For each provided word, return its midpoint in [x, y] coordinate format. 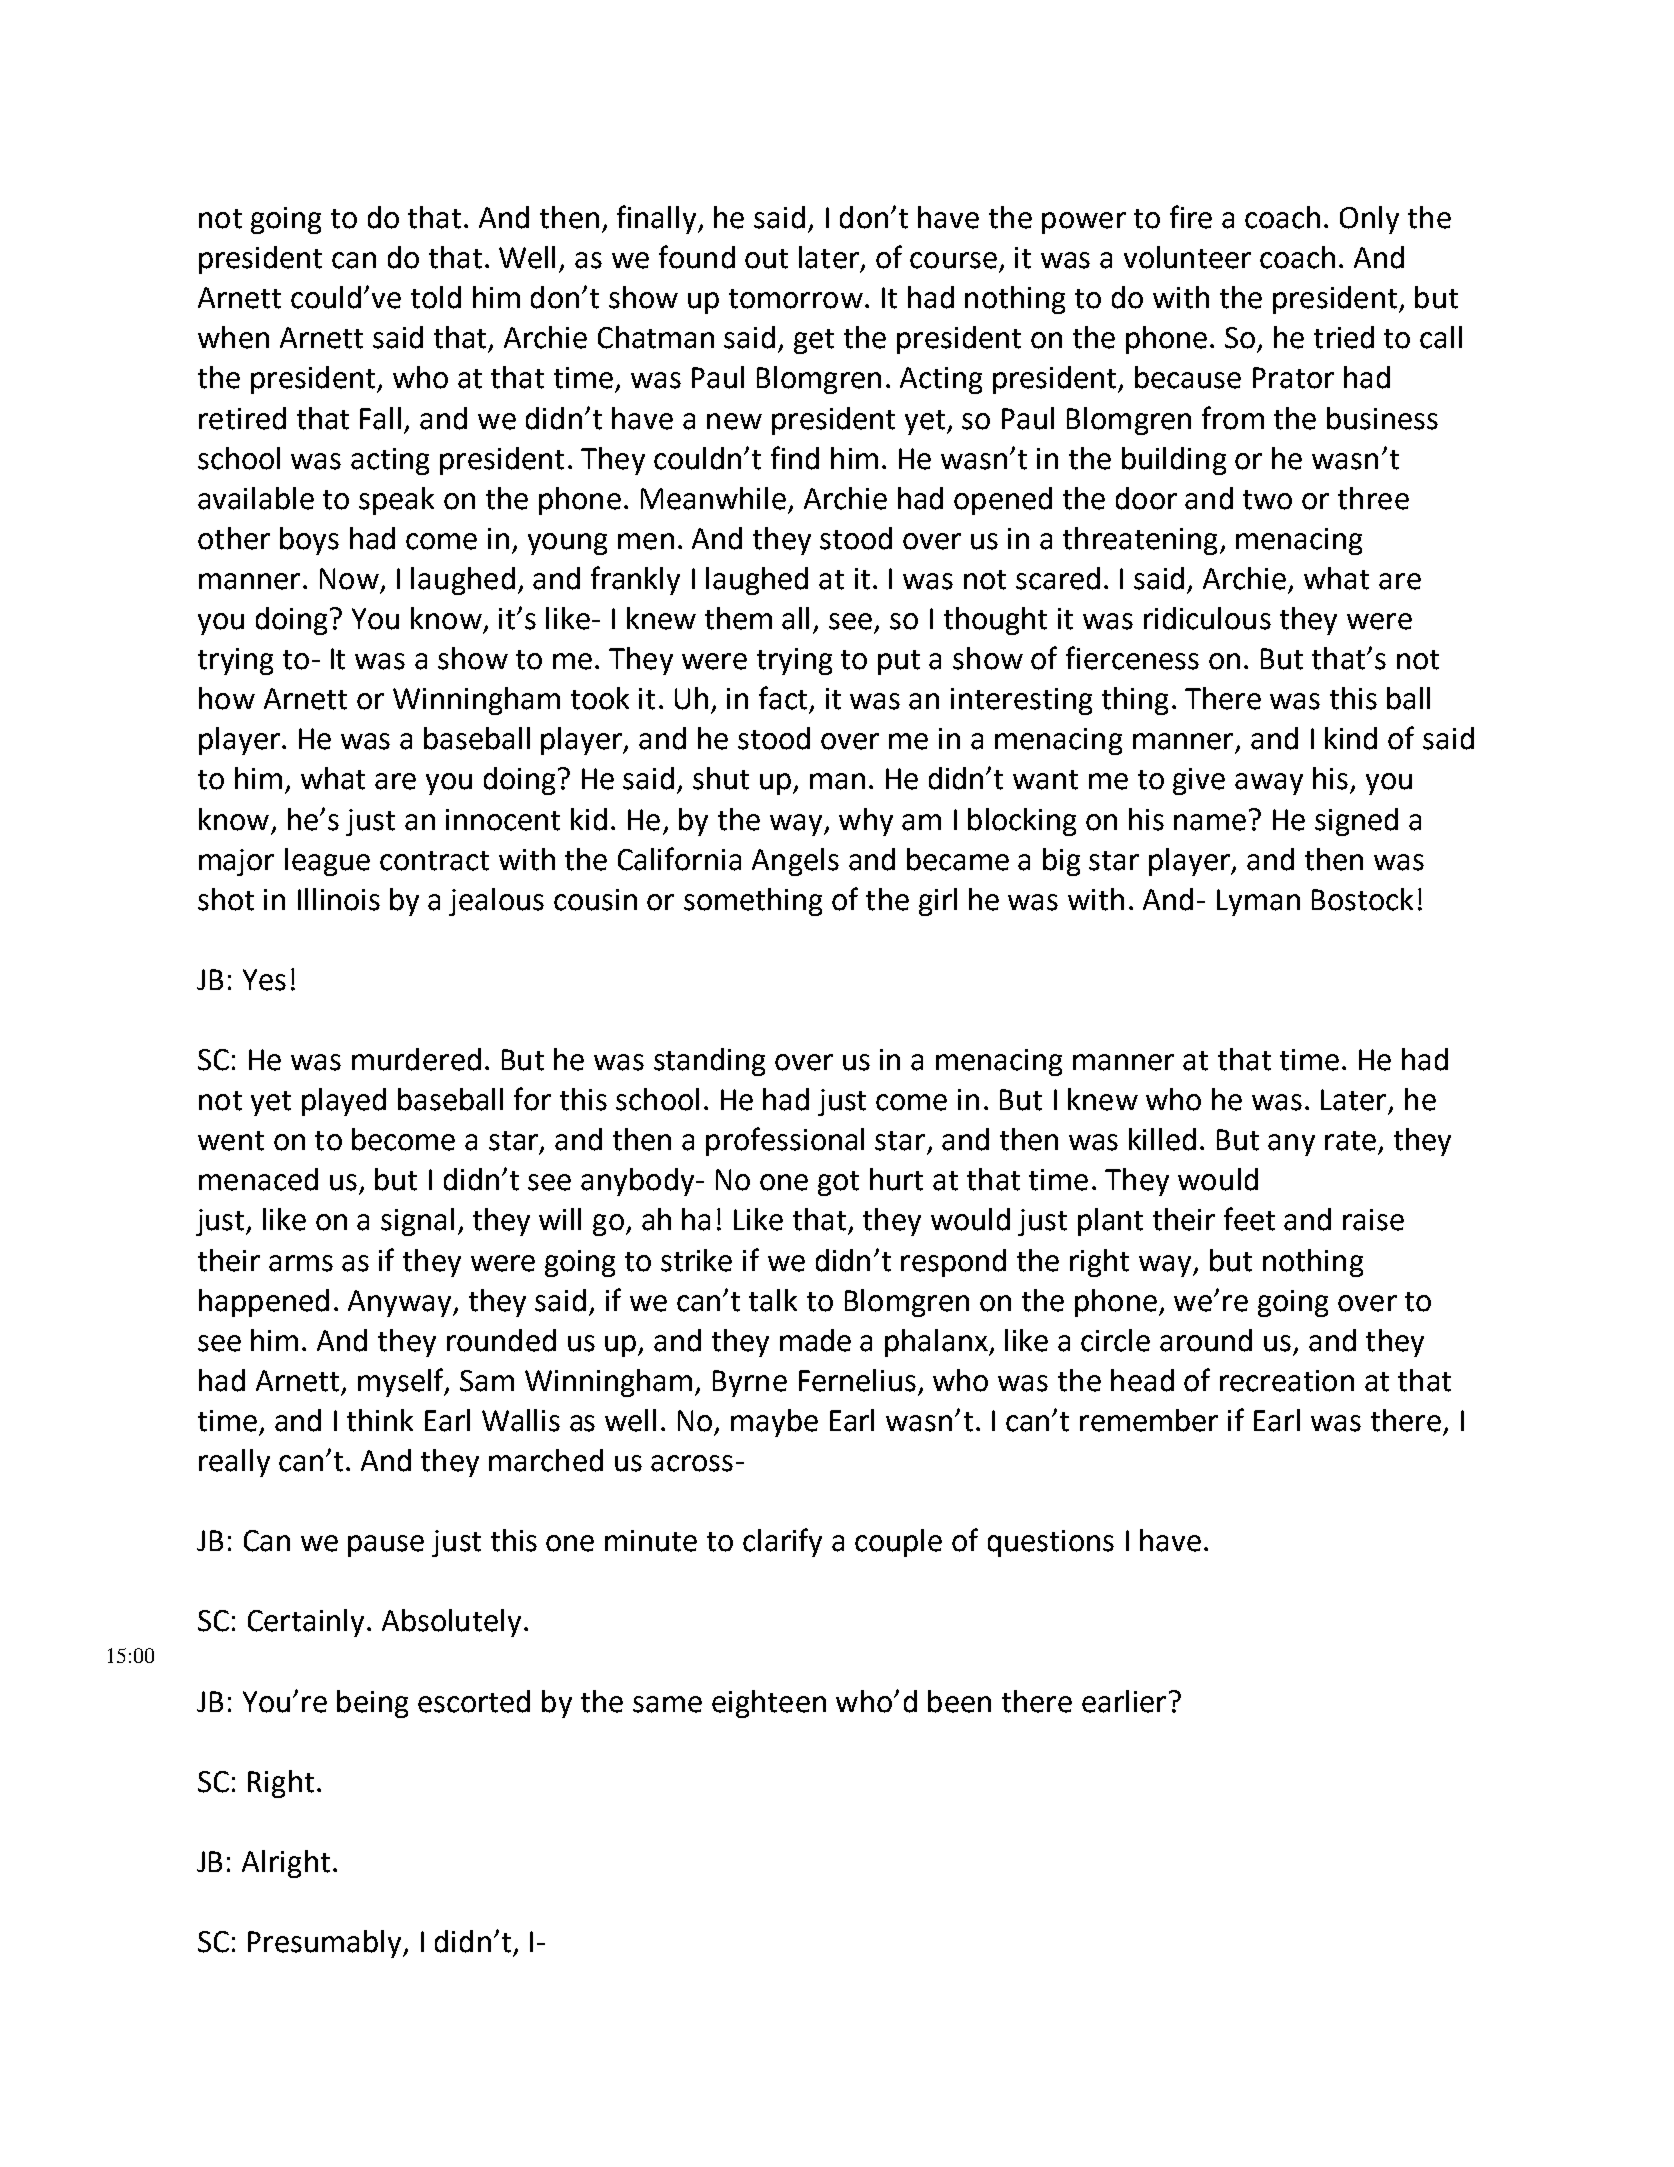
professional [785, 1141]
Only [1369, 220]
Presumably [326, 1944]
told [436, 297]
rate [1350, 1141]
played [344, 1102]
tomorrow [796, 299]
